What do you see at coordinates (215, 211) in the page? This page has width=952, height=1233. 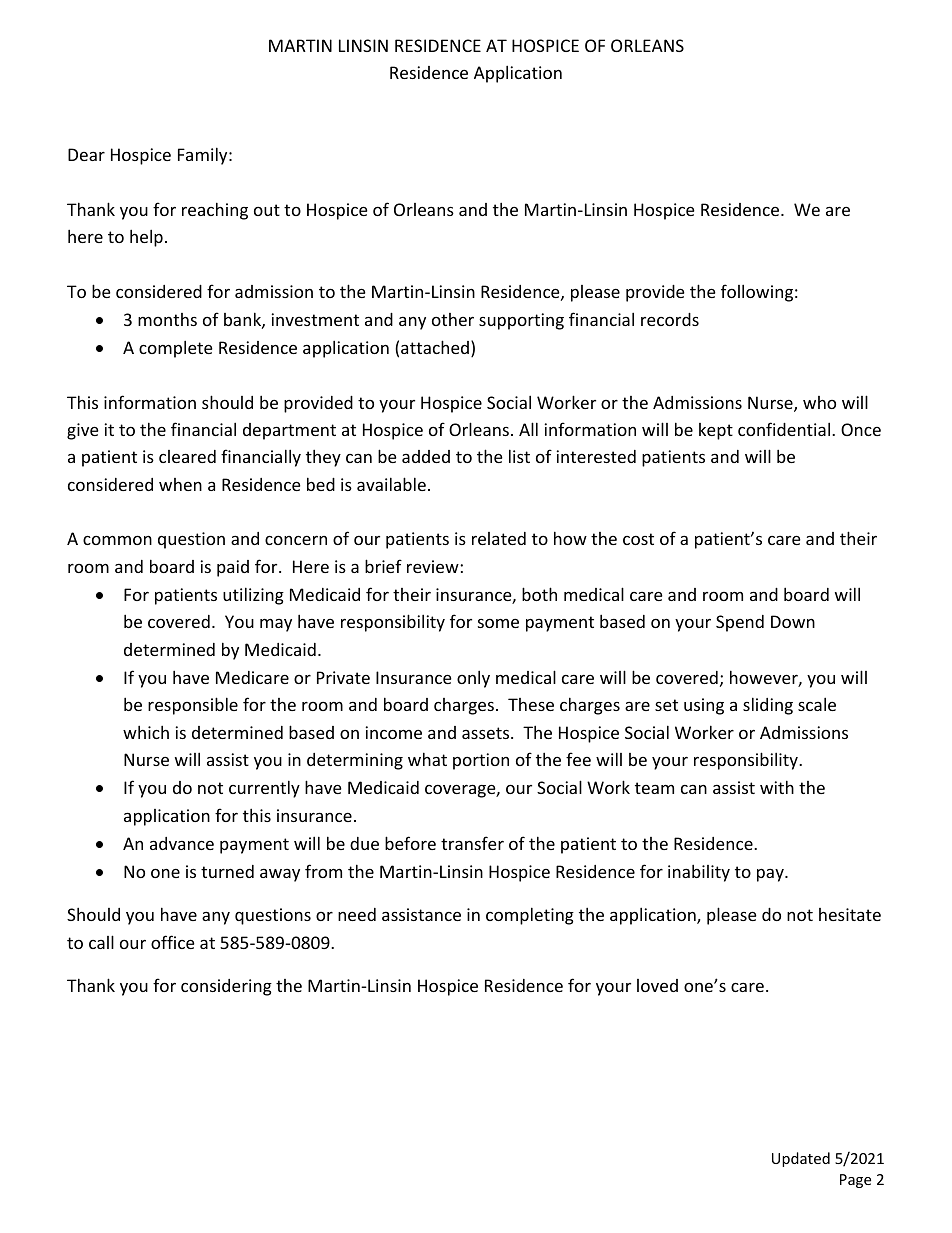 I see `reaching` at bounding box center [215, 211].
